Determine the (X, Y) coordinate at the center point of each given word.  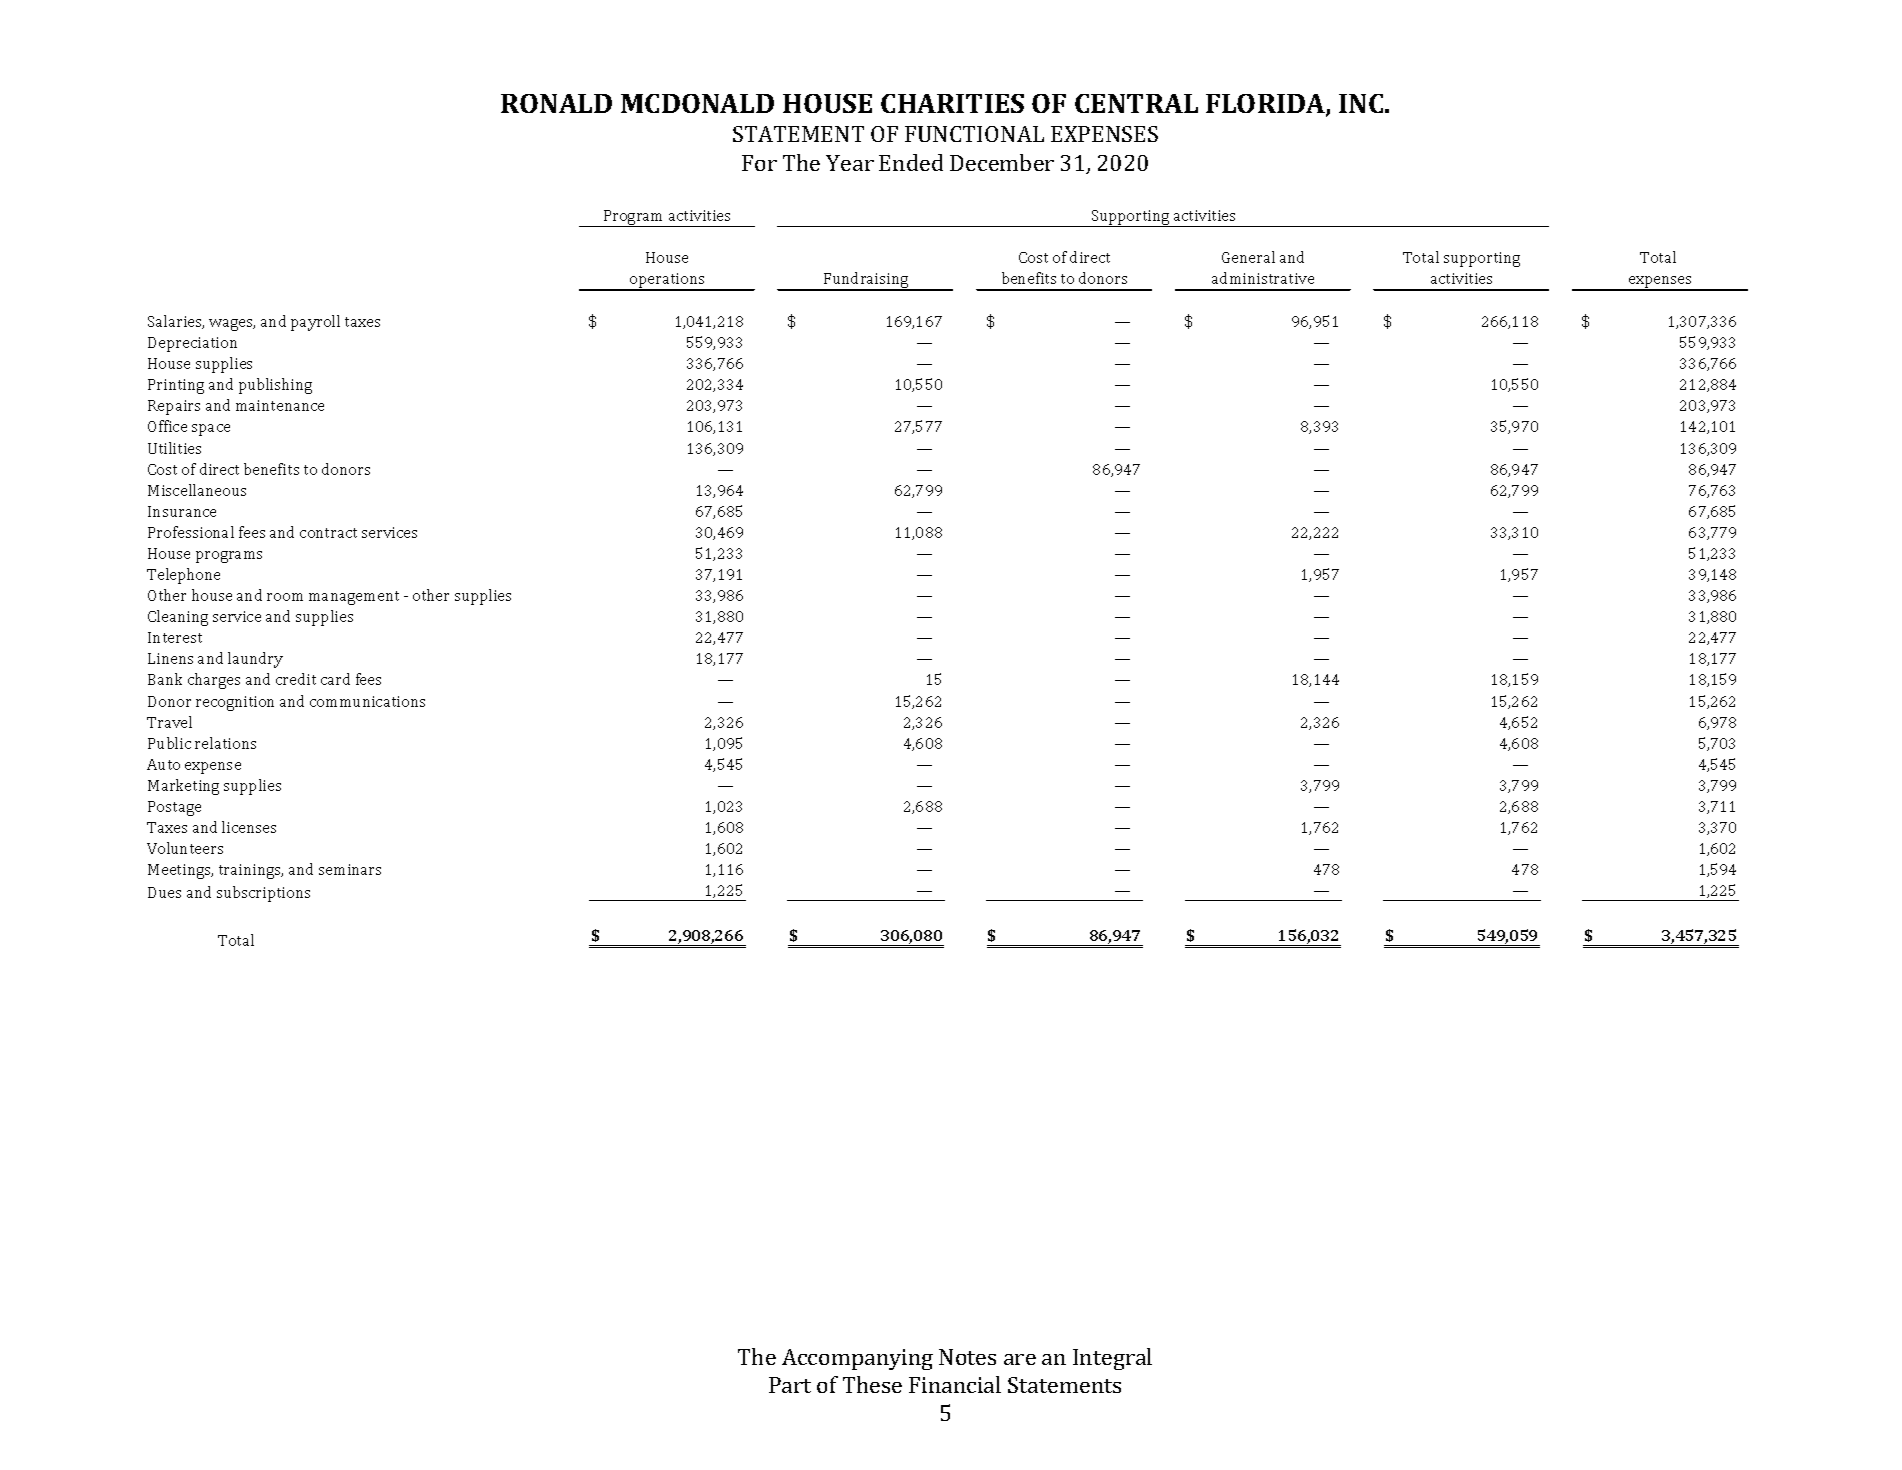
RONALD (556, 103)
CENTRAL (1136, 103)
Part (790, 1385)
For (759, 163)
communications (367, 701)
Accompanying (857, 1359)
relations (225, 743)
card (335, 679)
